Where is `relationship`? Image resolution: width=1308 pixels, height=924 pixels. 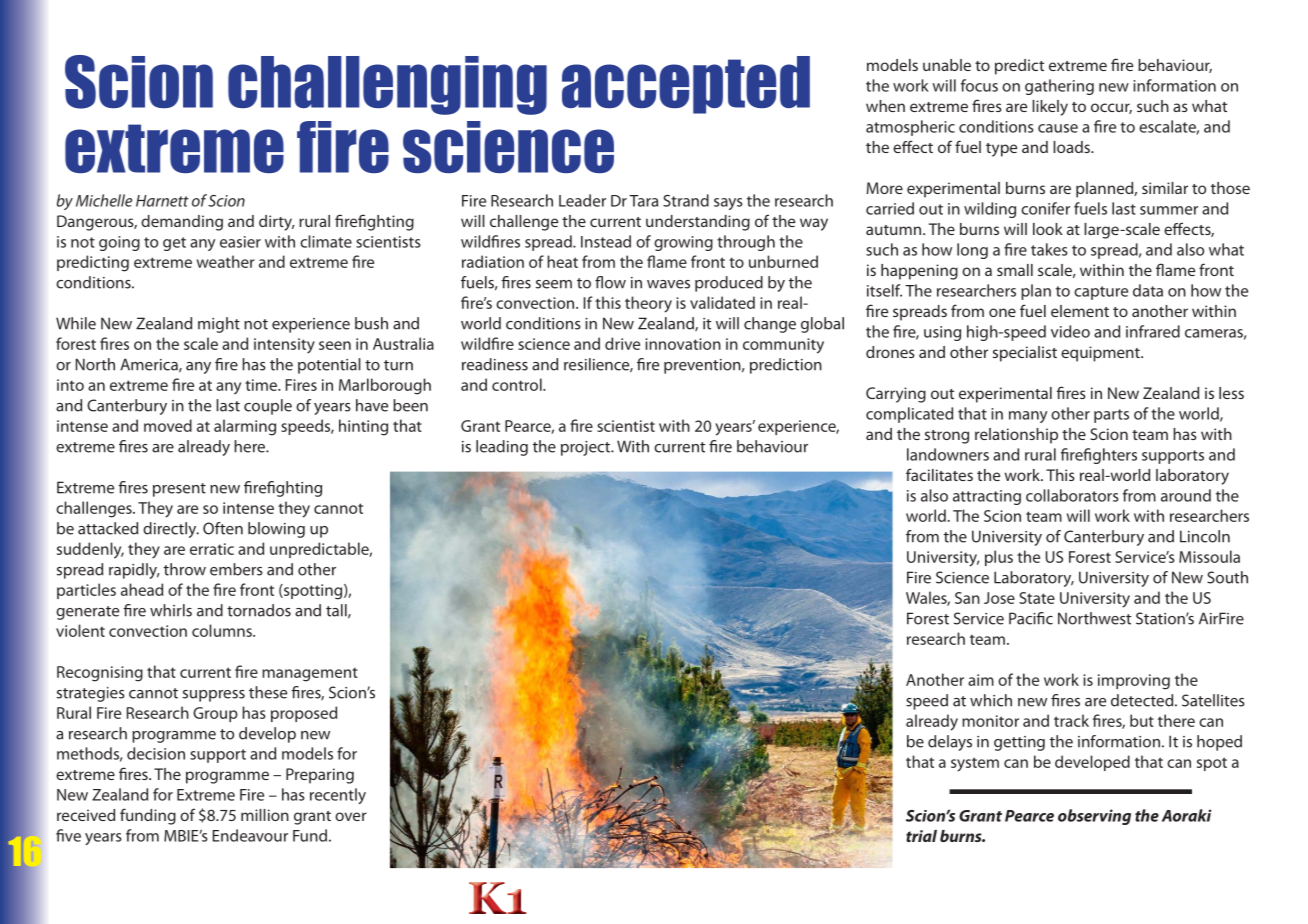
relationship is located at coordinates (1016, 436).
